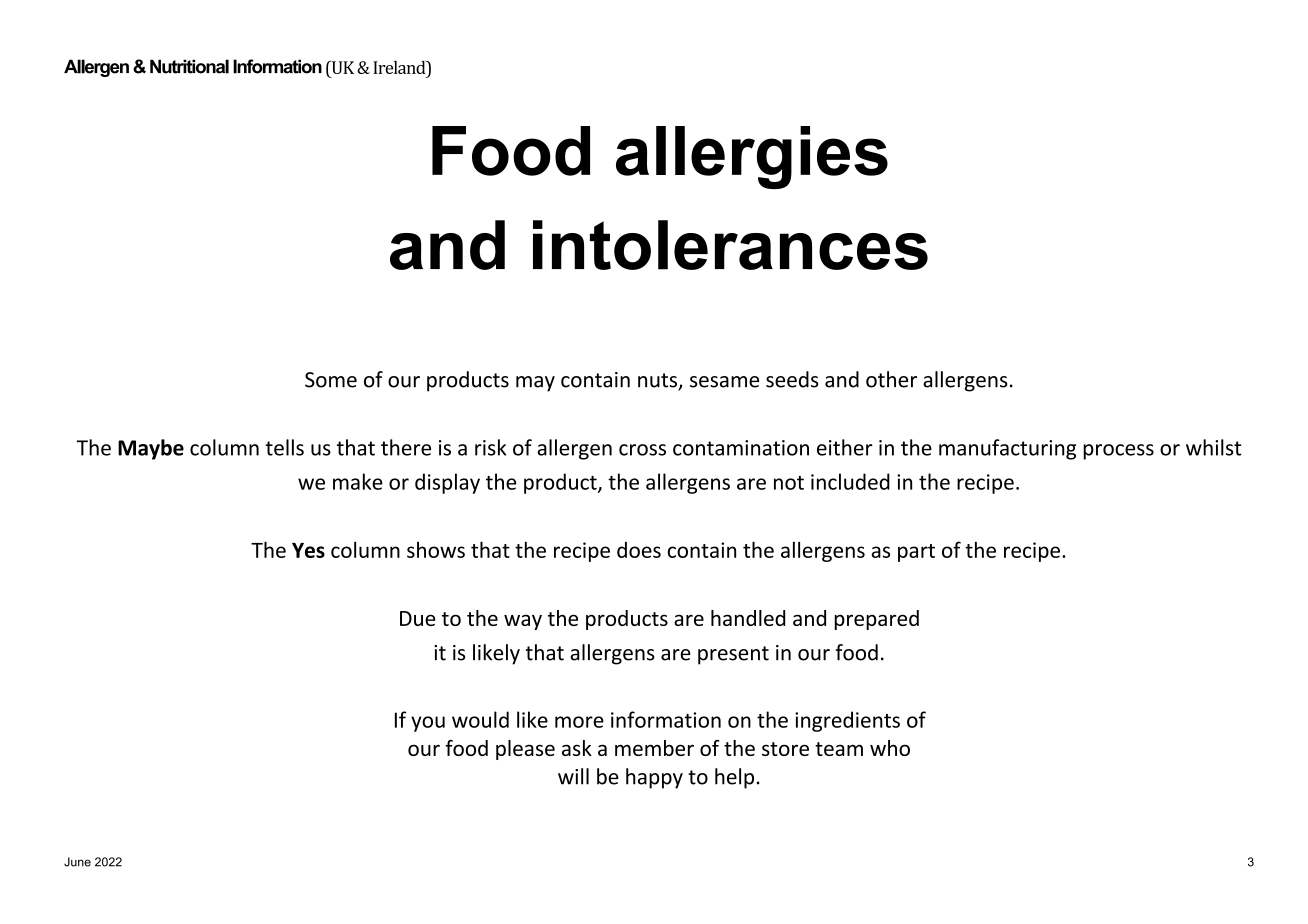  What do you see at coordinates (733, 655) in the screenshot?
I see `present` at bounding box center [733, 655].
